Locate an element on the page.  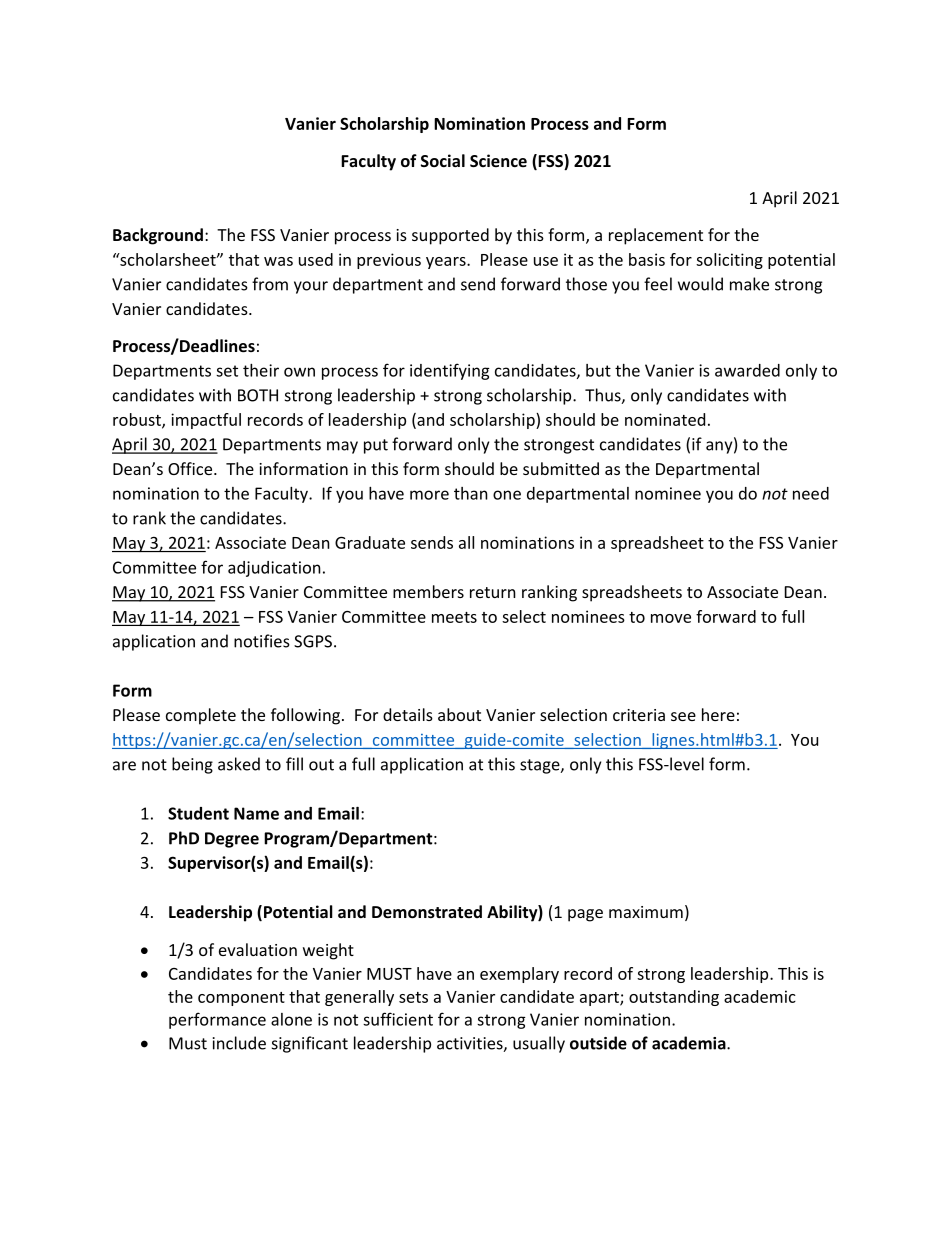
component is located at coordinates (241, 999).
